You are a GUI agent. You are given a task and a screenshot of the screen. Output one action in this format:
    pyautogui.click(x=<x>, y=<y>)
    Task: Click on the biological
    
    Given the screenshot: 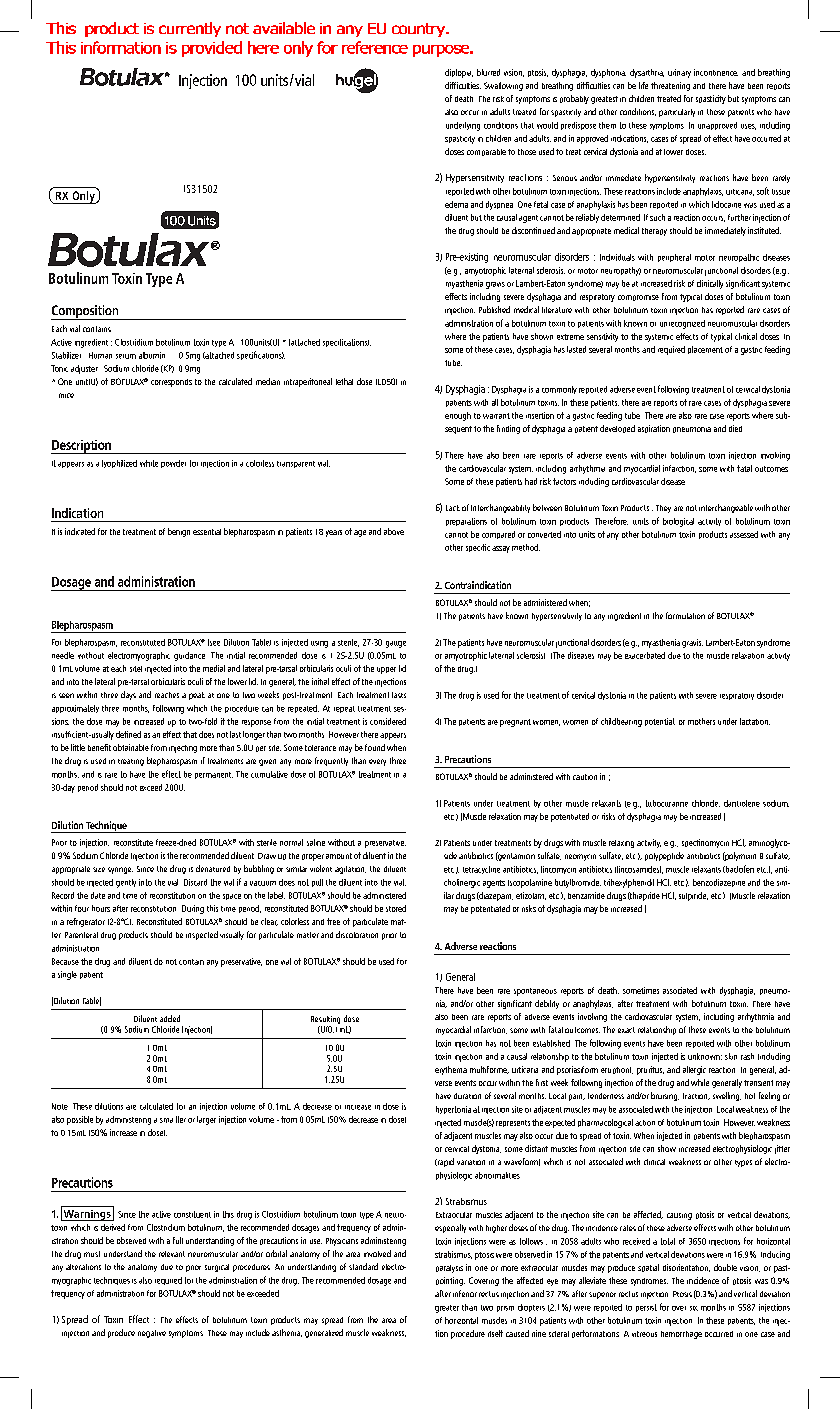 What is the action you would take?
    pyautogui.click(x=678, y=522)
